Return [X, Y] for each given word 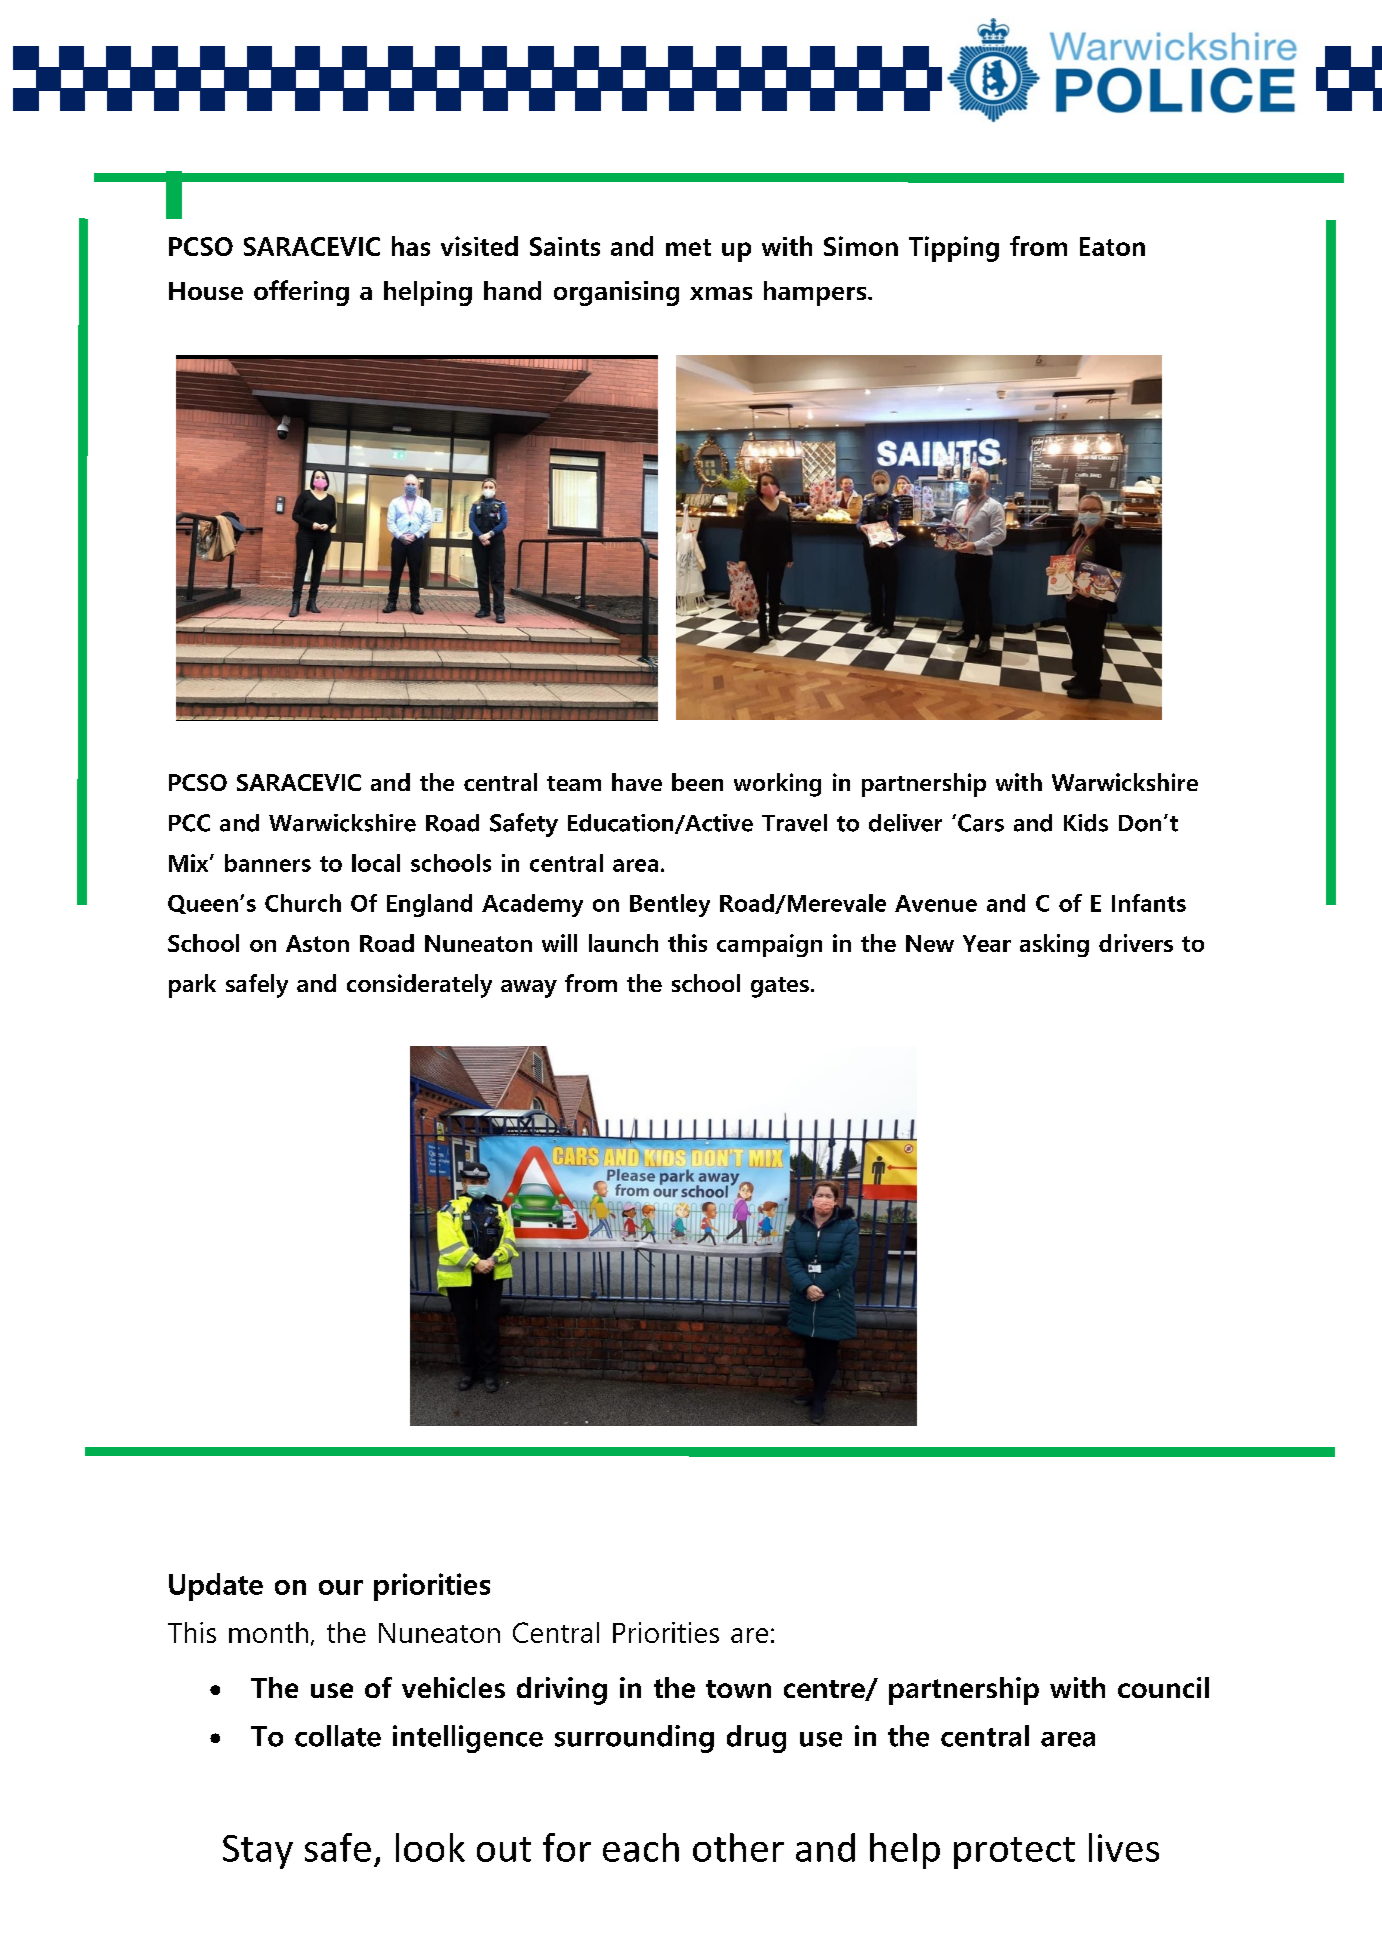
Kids [1086, 823]
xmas [721, 293]
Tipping [954, 249]
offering [301, 293]
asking [1054, 945]
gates [780, 987]
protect [1014, 1853]
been [697, 782]
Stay [258, 1852]
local [376, 863]
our [341, 1587]
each [641, 1847]
